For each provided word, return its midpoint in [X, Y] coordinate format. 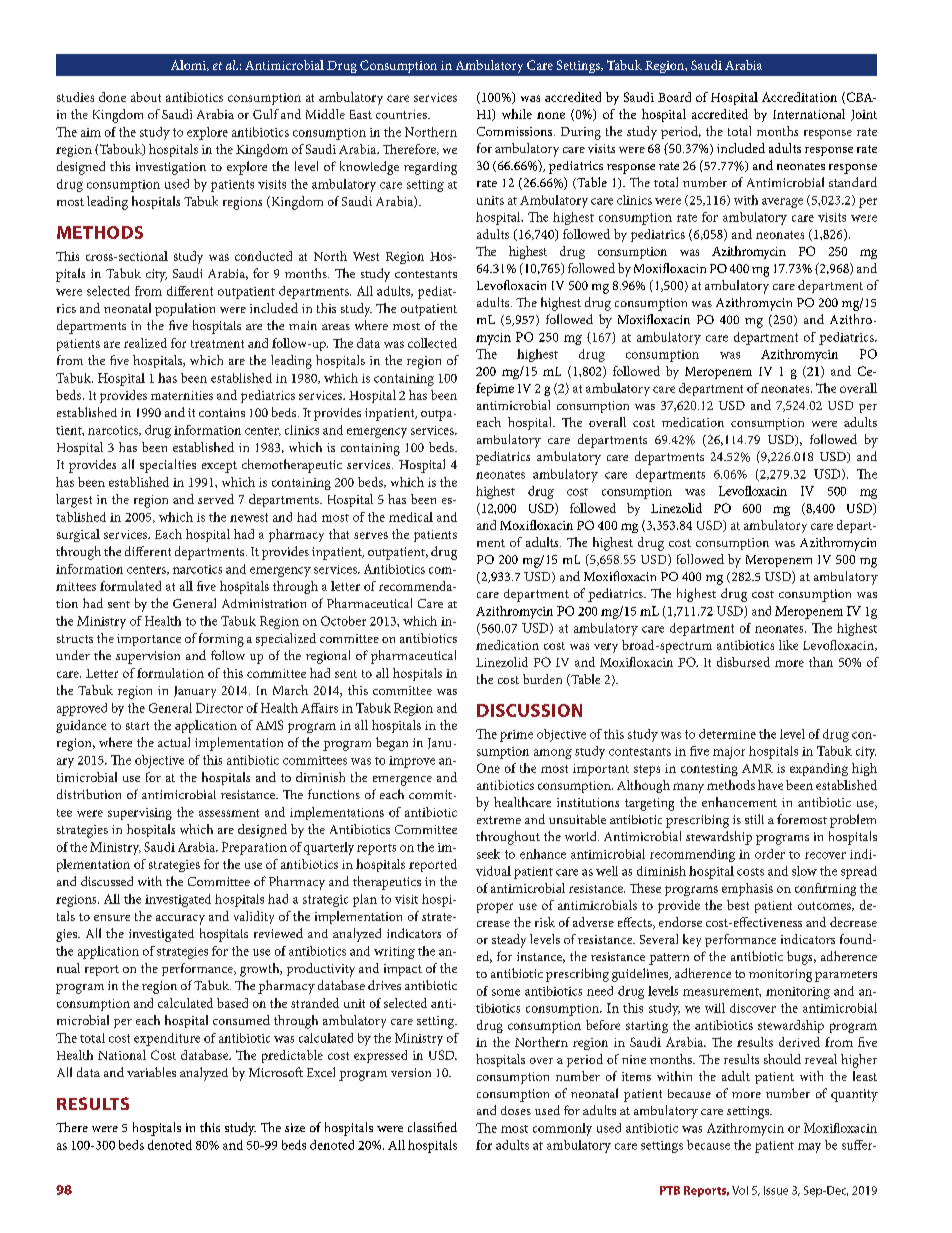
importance [149, 640]
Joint [864, 115]
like [788, 645]
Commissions [516, 131]
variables [151, 1072]
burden [542, 679]
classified [432, 1127]
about [146, 97]
